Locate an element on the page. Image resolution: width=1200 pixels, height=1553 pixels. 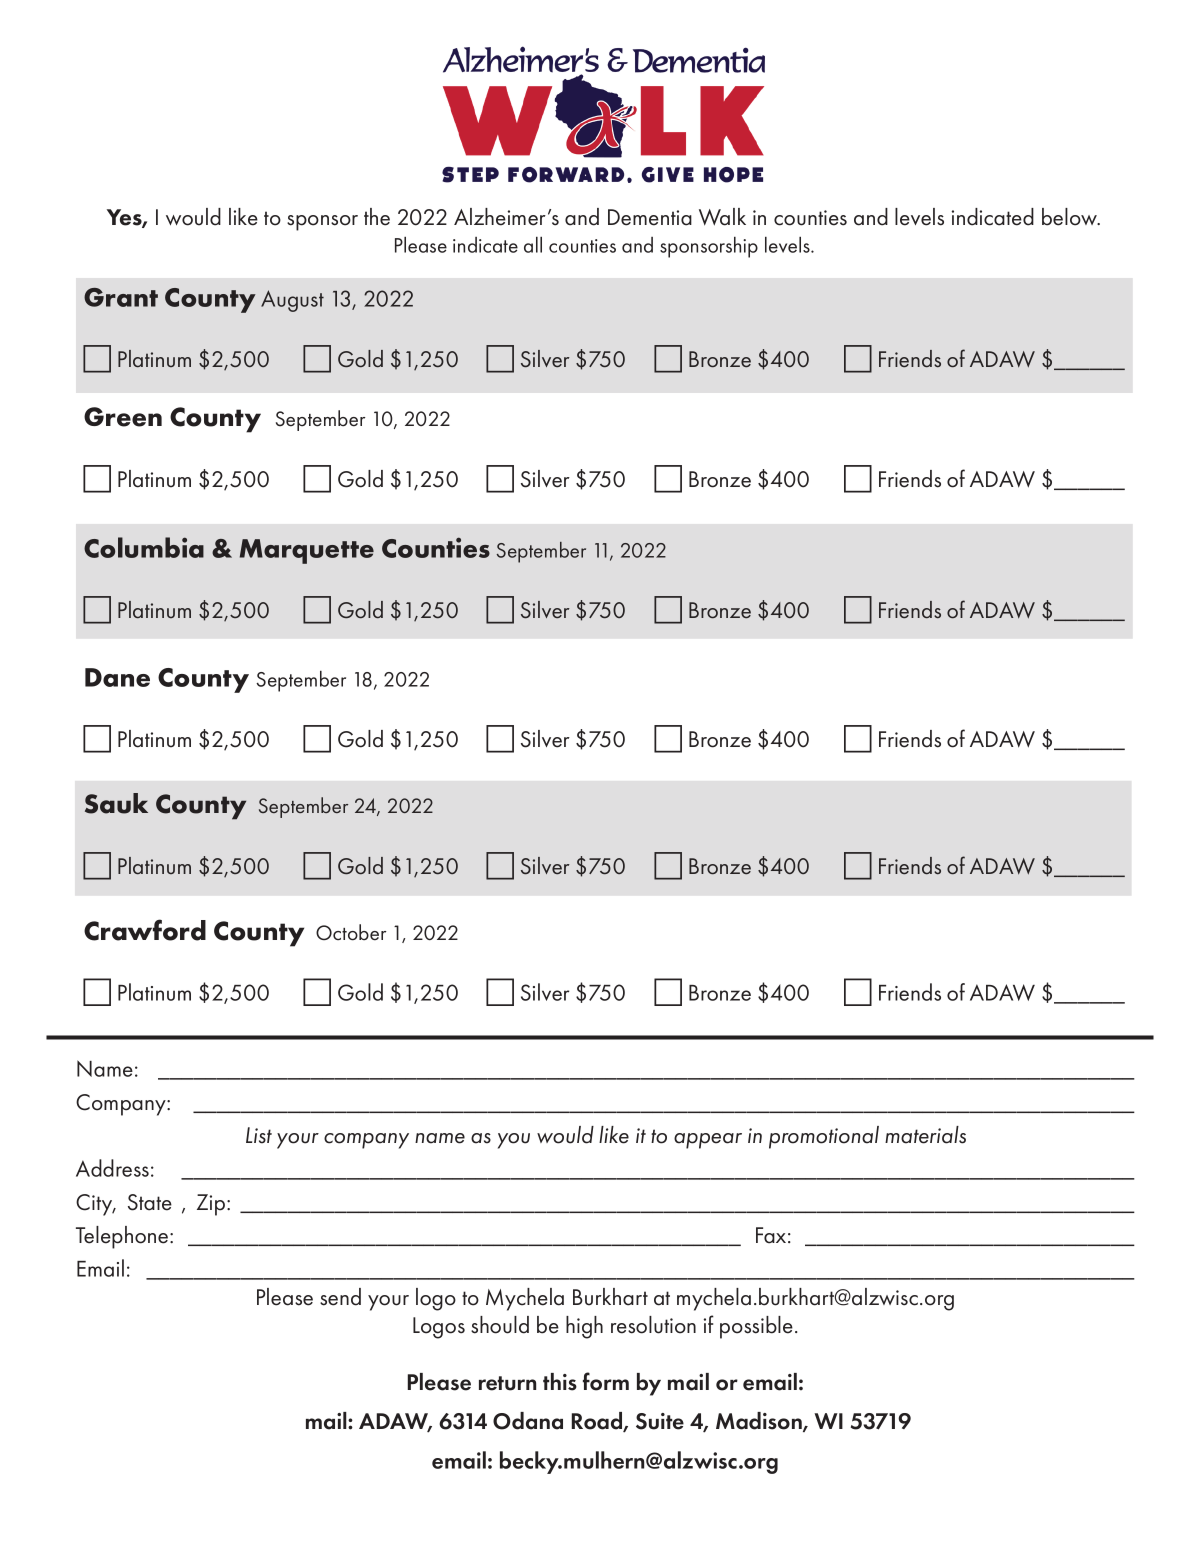
Marquette is located at coordinates (307, 551).
